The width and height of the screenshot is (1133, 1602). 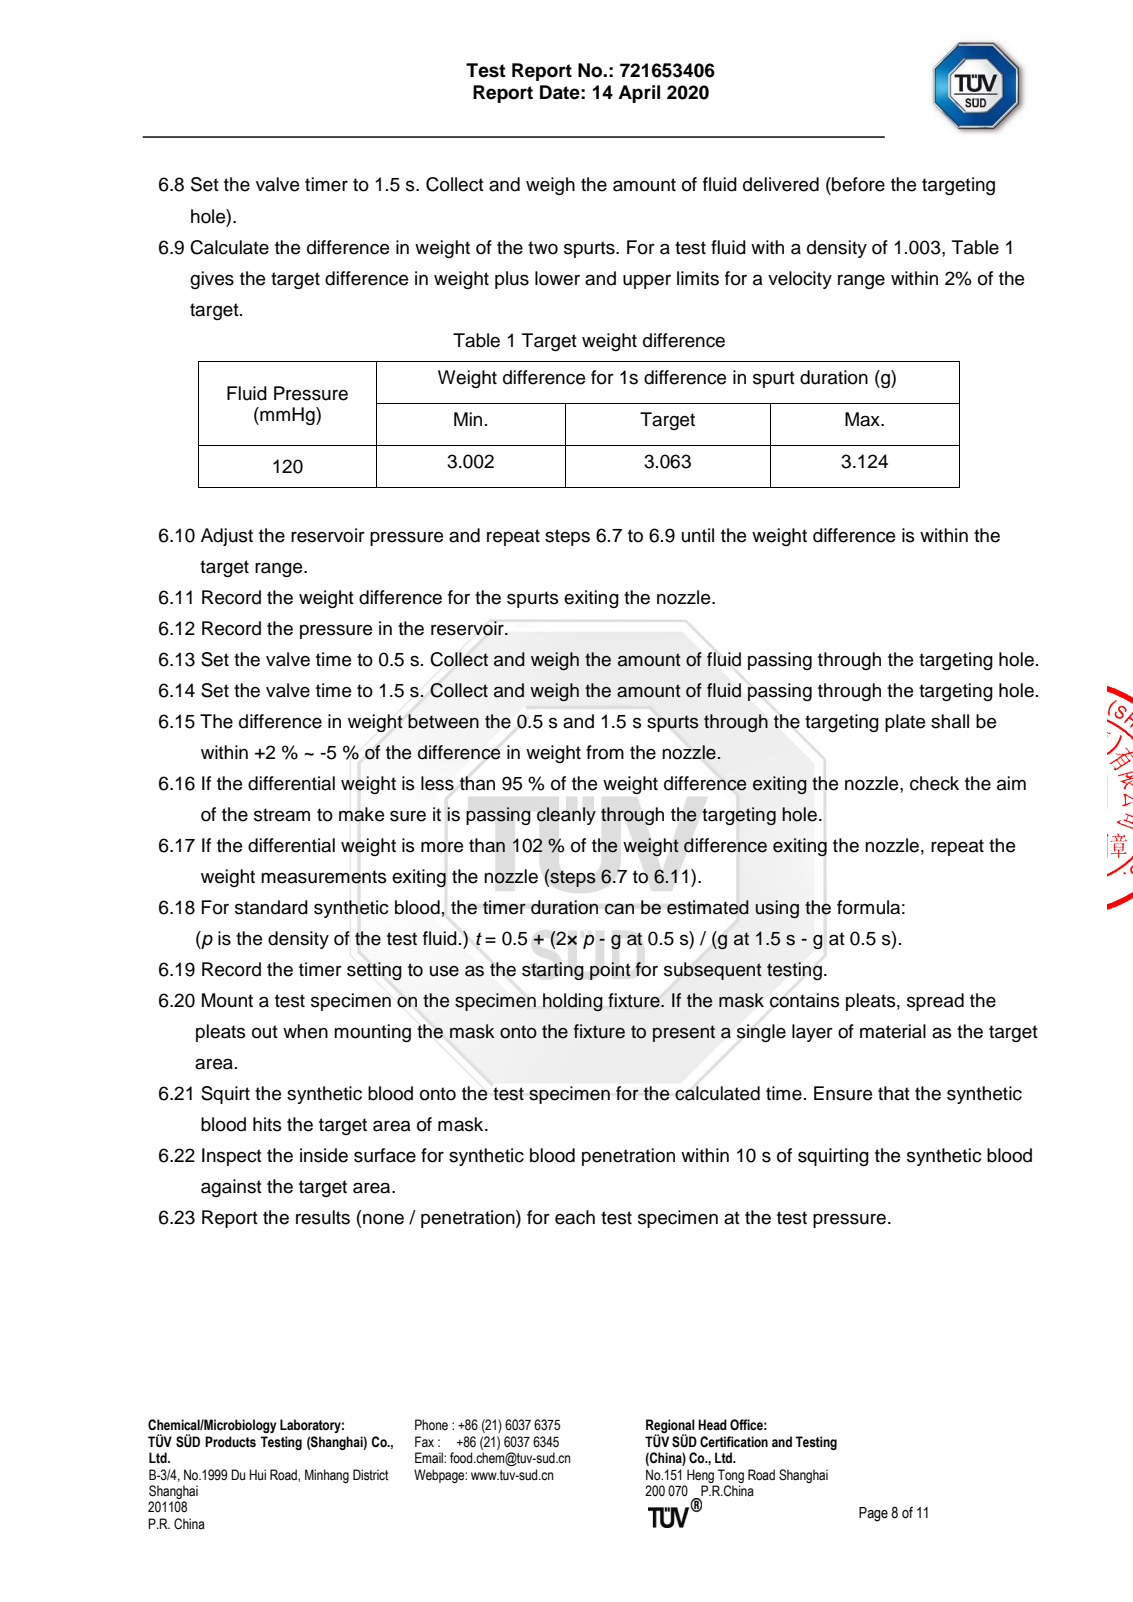 What do you see at coordinates (257, 1474) in the screenshot?
I see `Hui` at bounding box center [257, 1474].
